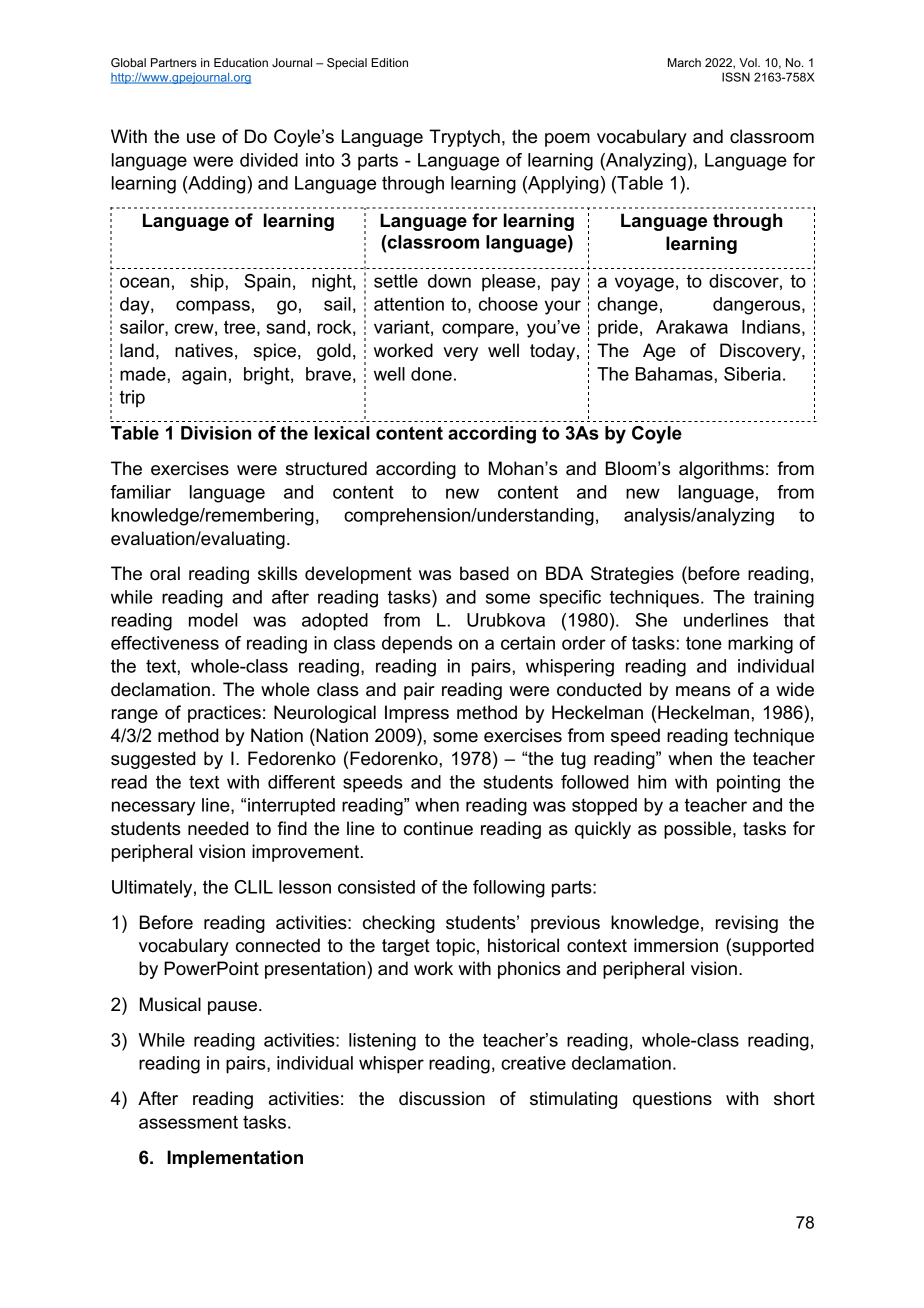  Describe the element at coordinates (389, 62) in the screenshot. I see `Edition` at that location.
